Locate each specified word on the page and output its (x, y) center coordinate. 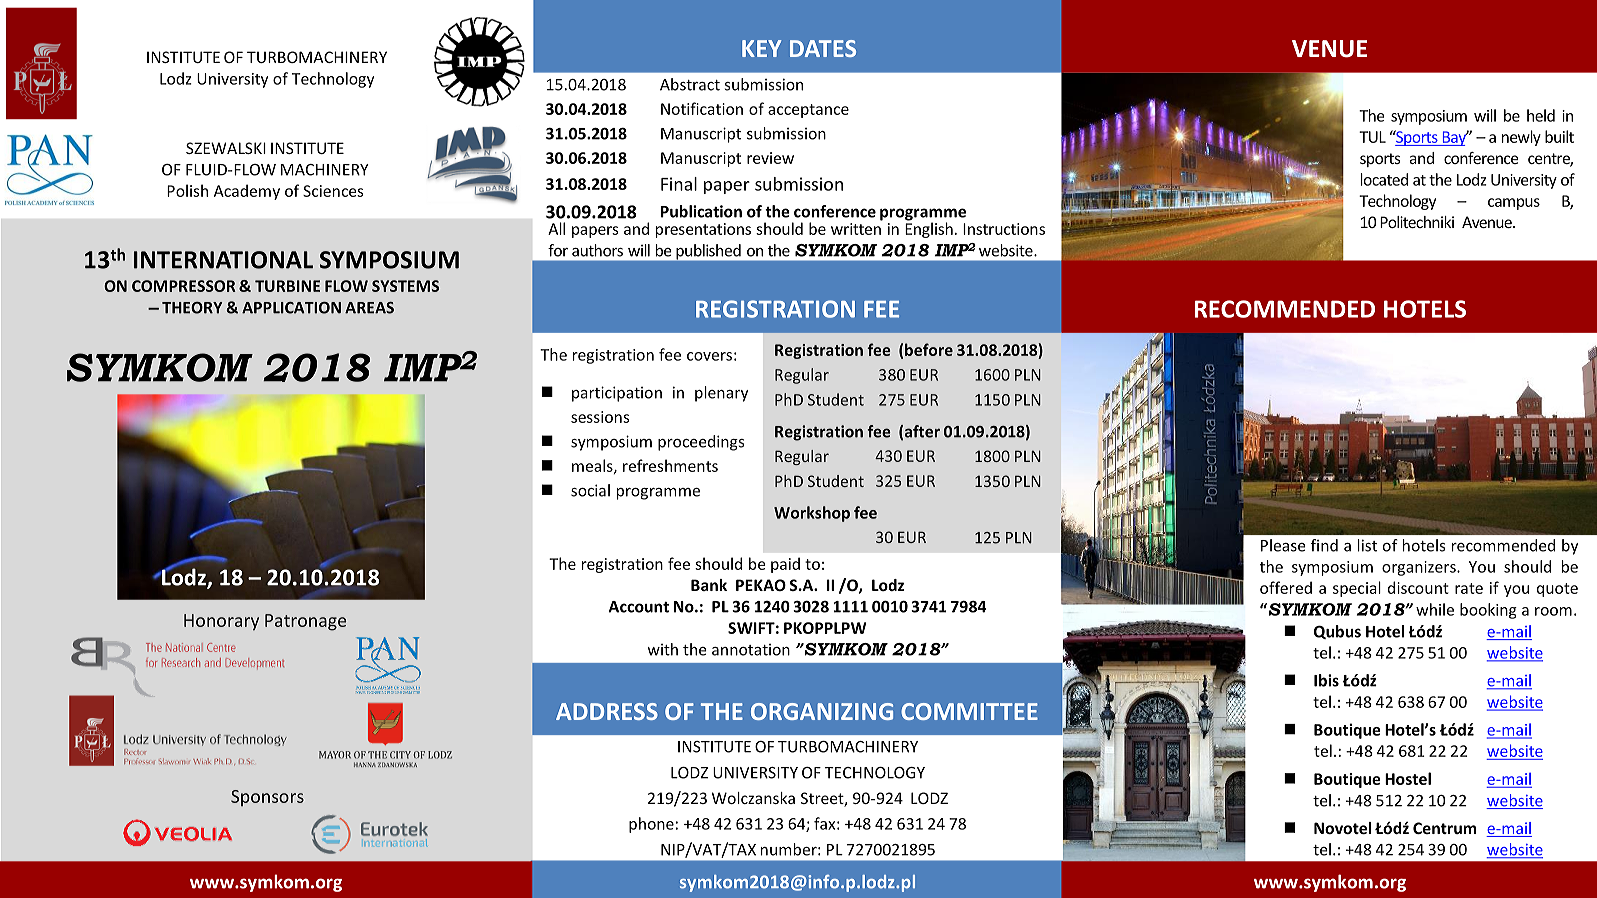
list (1367, 545)
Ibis (1326, 680)
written (856, 229)
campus (1514, 204)
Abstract (690, 84)
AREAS (369, 308)
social (590, 490)
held (1541, 115)
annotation (751, 650)
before (929, 349)
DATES (823, 48)
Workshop (812, 514)
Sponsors (267, 798)
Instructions (1004, 229)
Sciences (333, 191)
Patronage (305, 622)
